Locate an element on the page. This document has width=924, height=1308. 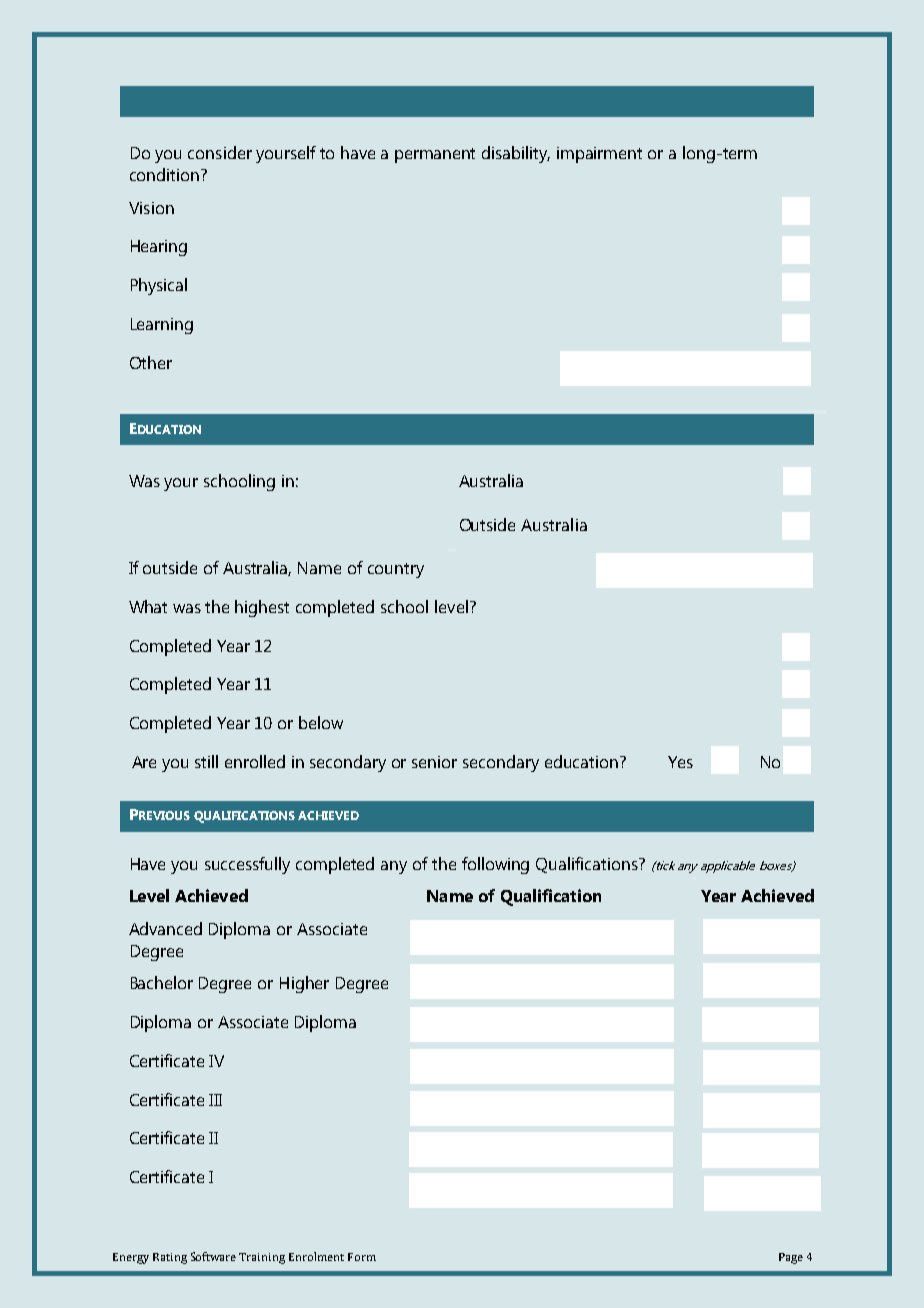
Software is located at coordinates (213, 1256).
